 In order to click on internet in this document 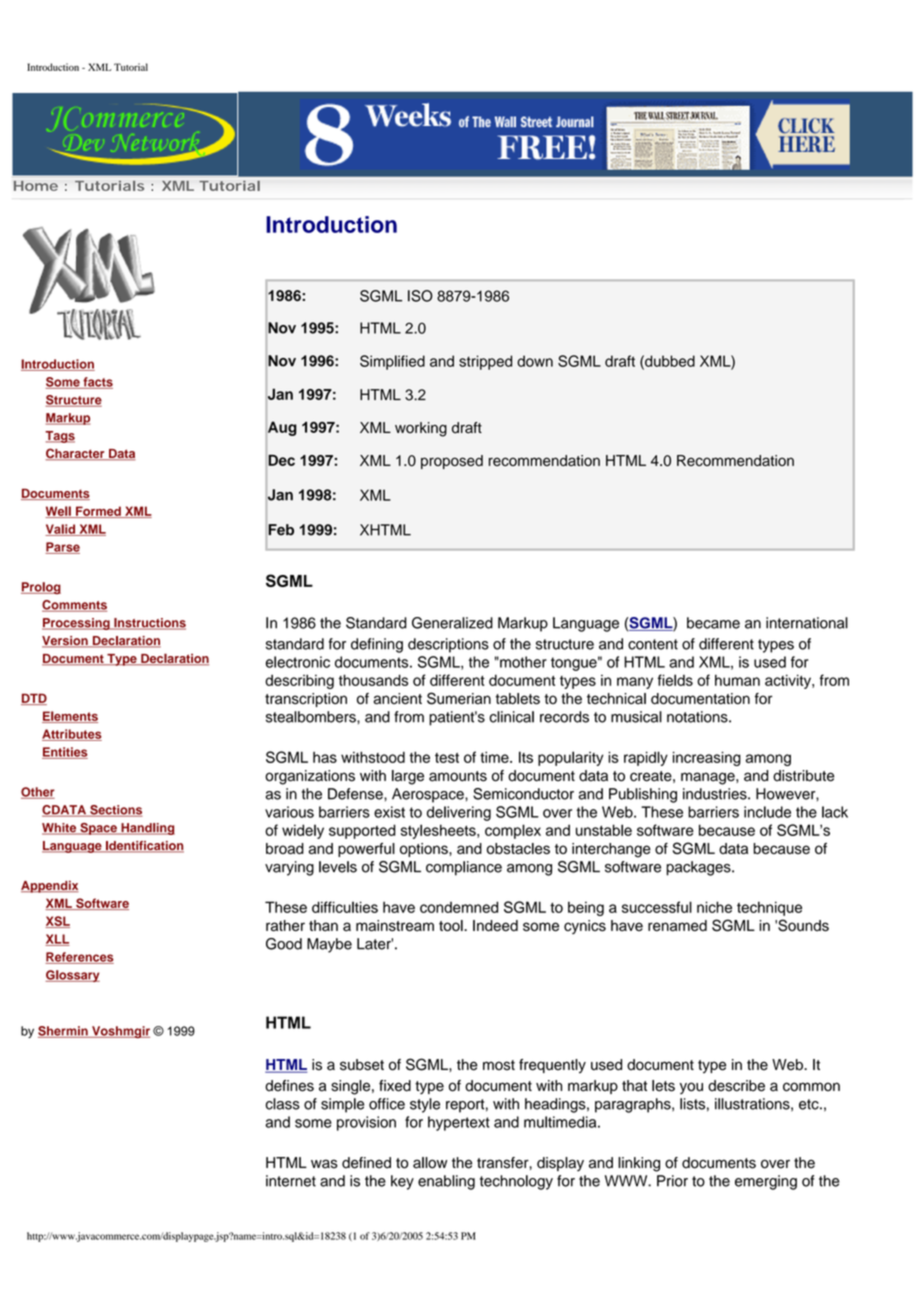, I will do `click(291, 1181)`.
